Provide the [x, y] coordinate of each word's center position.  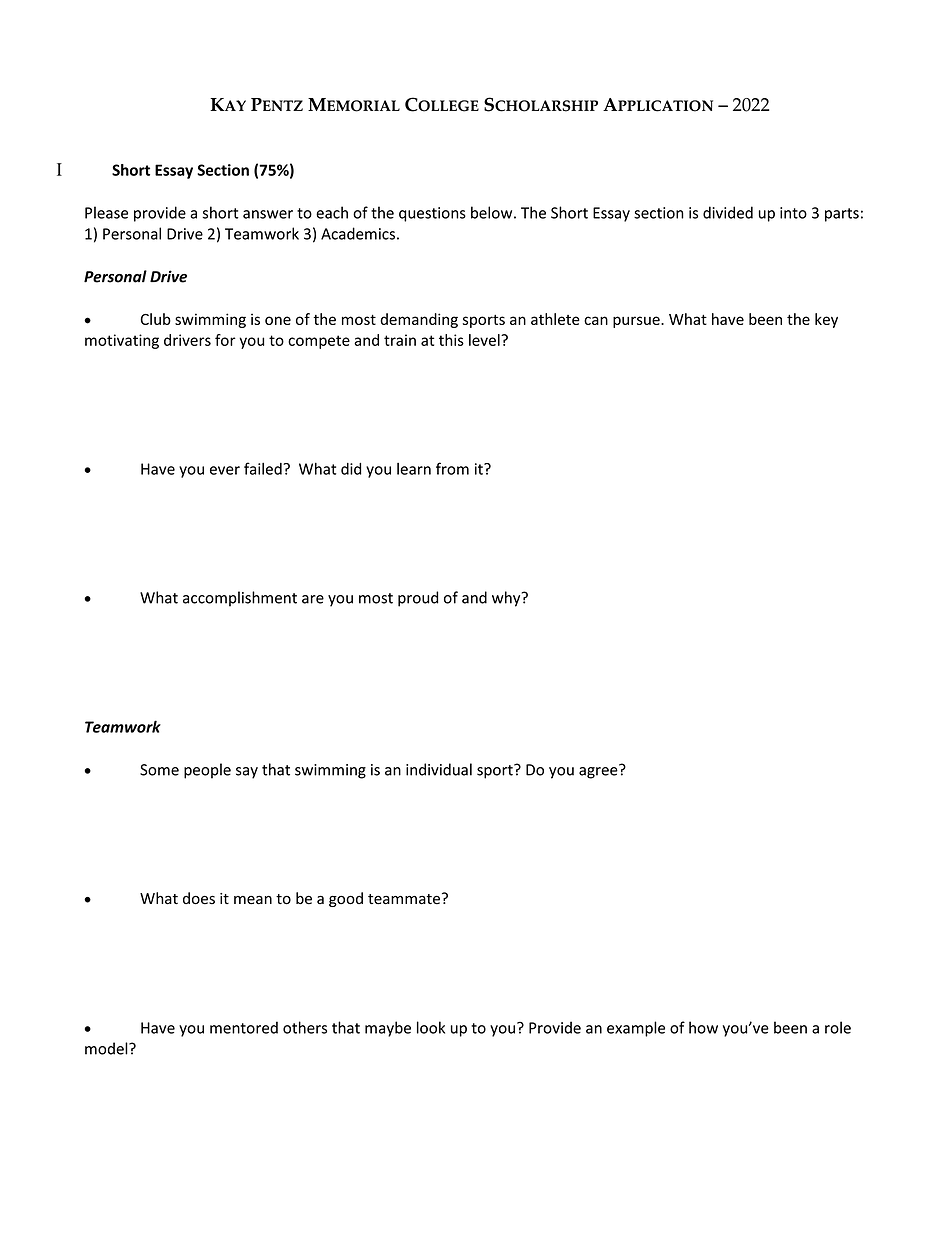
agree [599, 772]
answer [268, 214]
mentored [244, 1027]
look [431, 1027]
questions [432, 214]
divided [728, 212]
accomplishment [240, 599]
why [507, 599]
